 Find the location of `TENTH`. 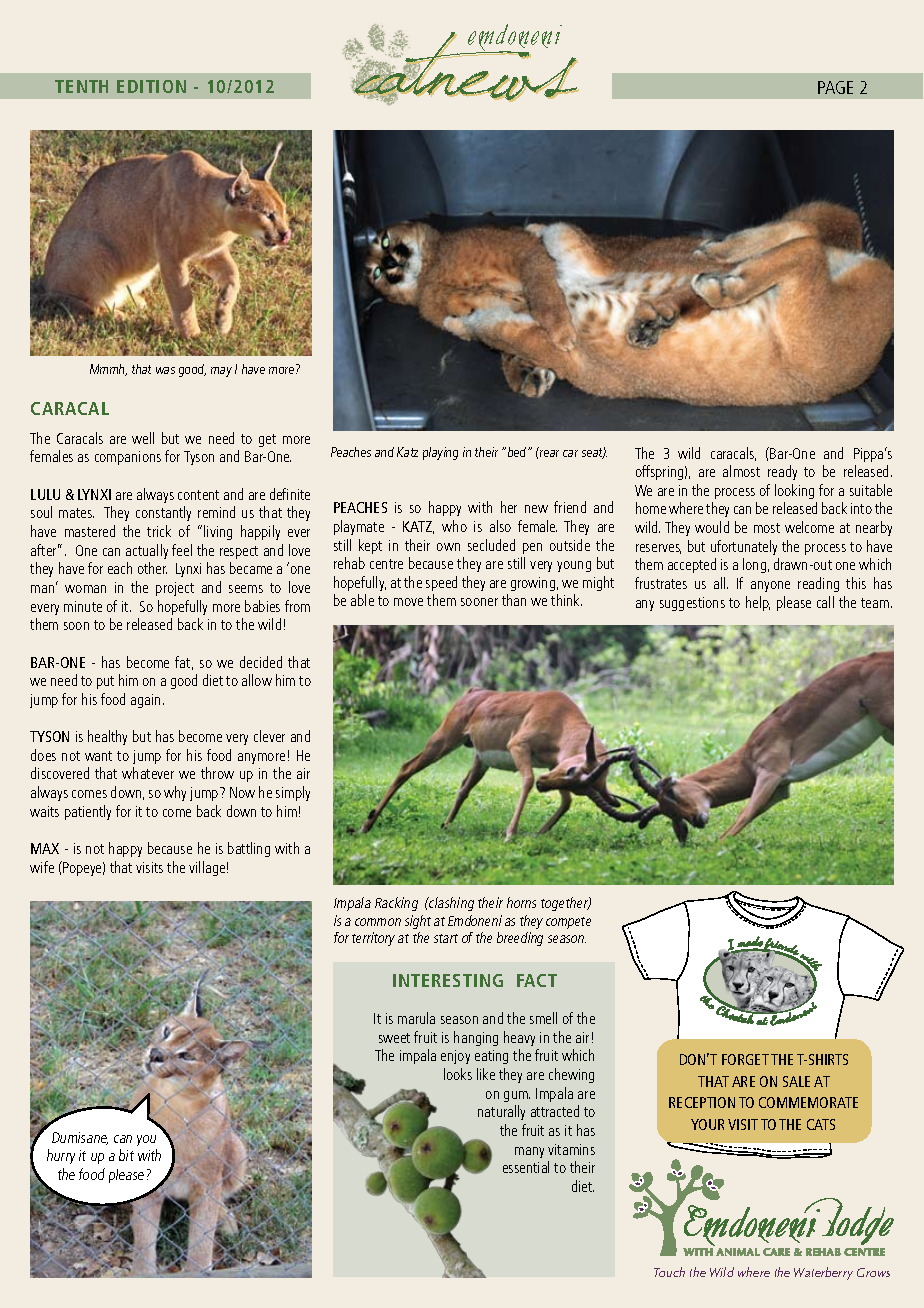

TENTH is located at coordinates (81, 86).
